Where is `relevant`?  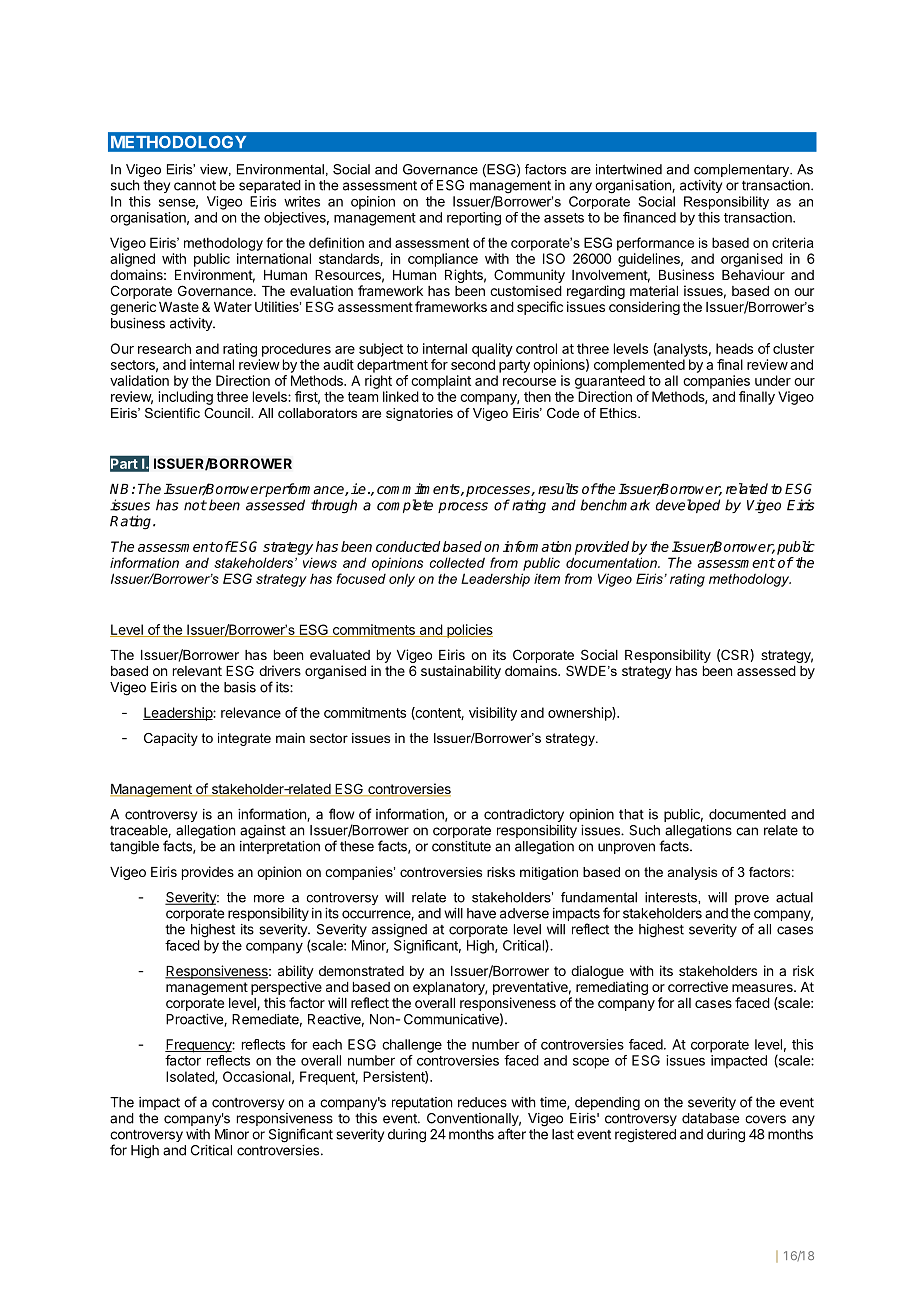
relevant is located at coordinates (197, 671).
